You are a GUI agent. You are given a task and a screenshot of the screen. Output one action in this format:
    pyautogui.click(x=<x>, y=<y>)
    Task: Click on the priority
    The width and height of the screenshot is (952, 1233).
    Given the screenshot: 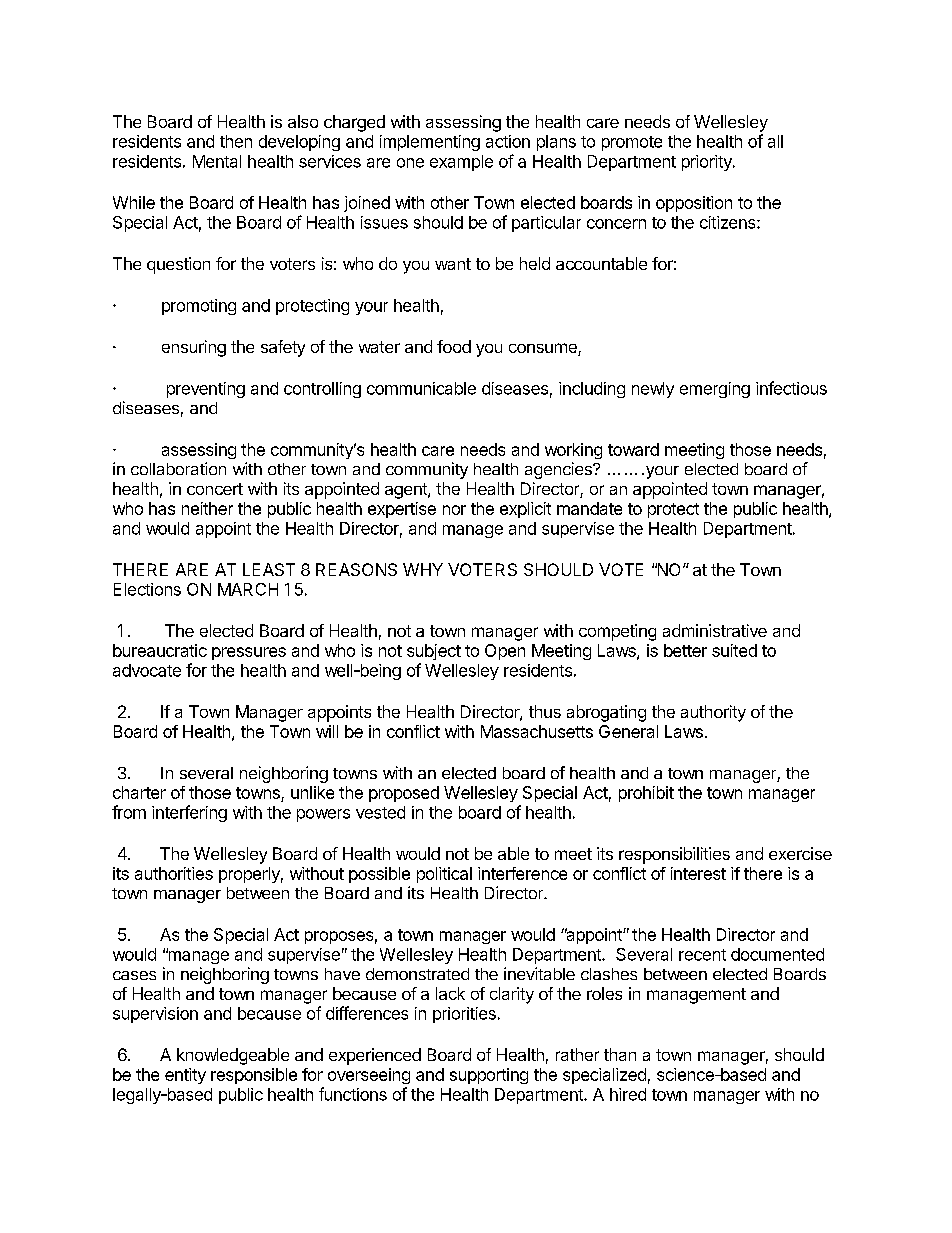 What is the action you would take?
    pyautogui.click(x=708, y=163)
